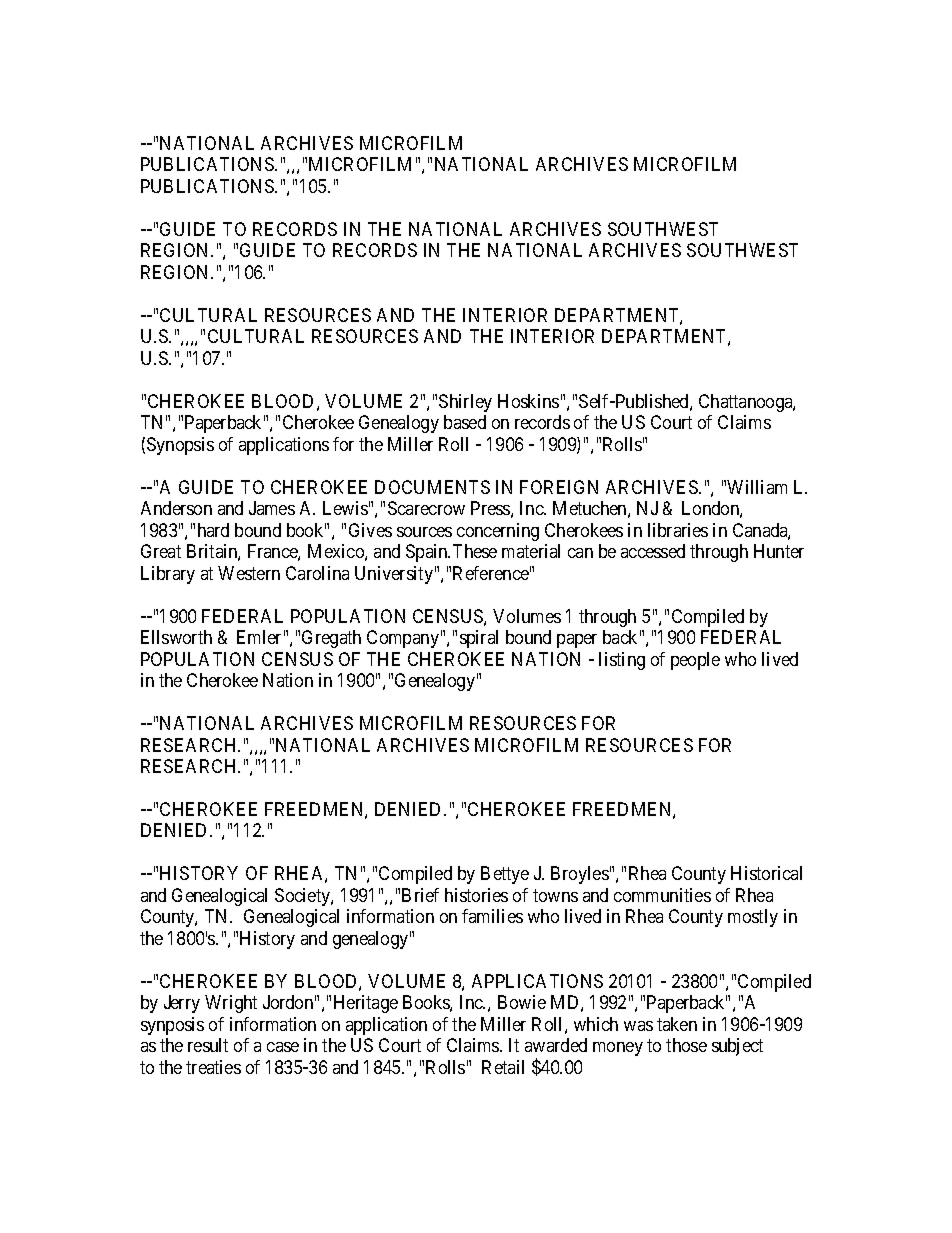 The width and height of the screenshot is (952, 1233). Describe the element at coordinates (208, 1045) in the screenshot. I see `result` at that location.
